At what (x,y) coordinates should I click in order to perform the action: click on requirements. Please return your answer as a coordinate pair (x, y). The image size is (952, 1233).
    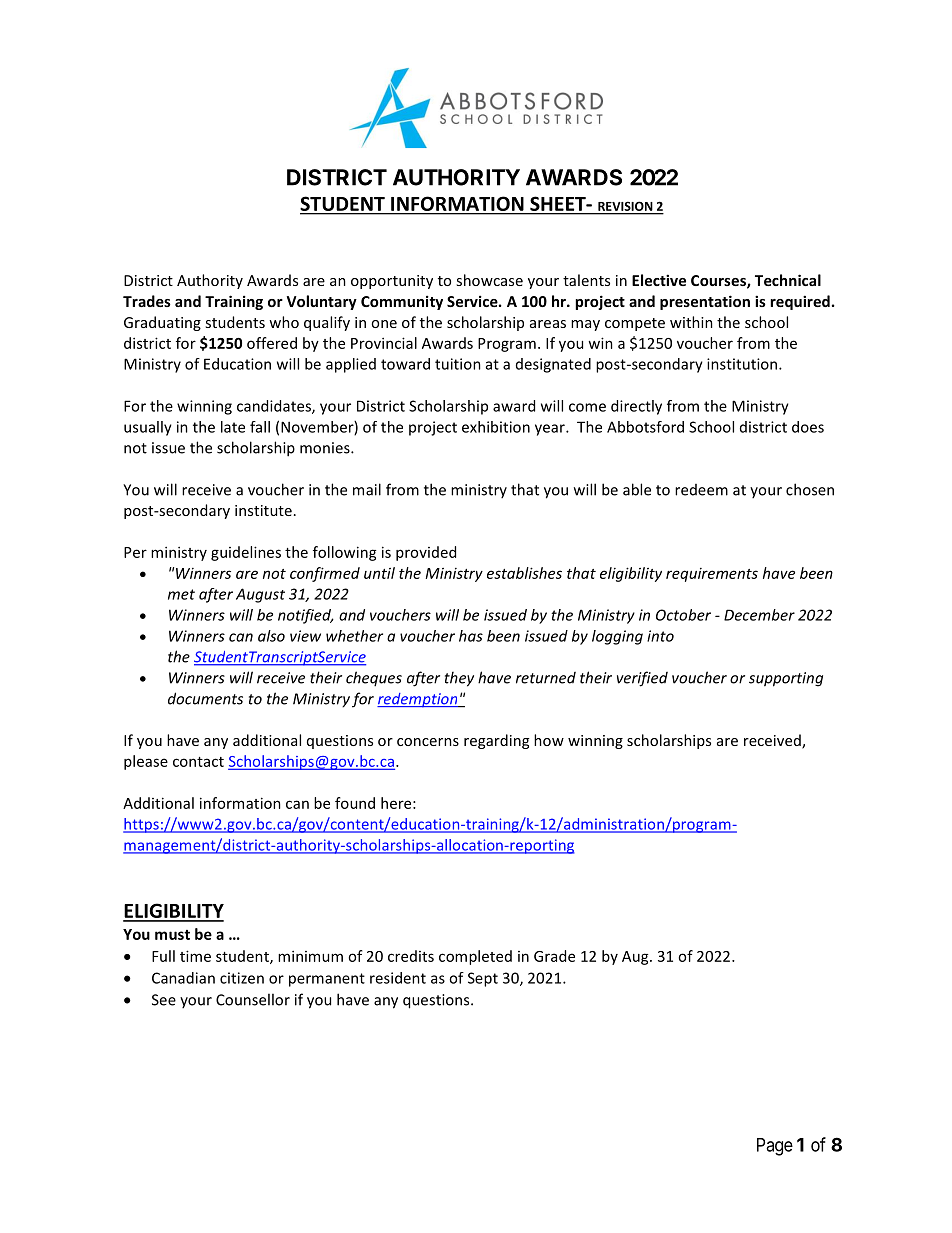
    Looking at the image, I should click on (712, 575).
